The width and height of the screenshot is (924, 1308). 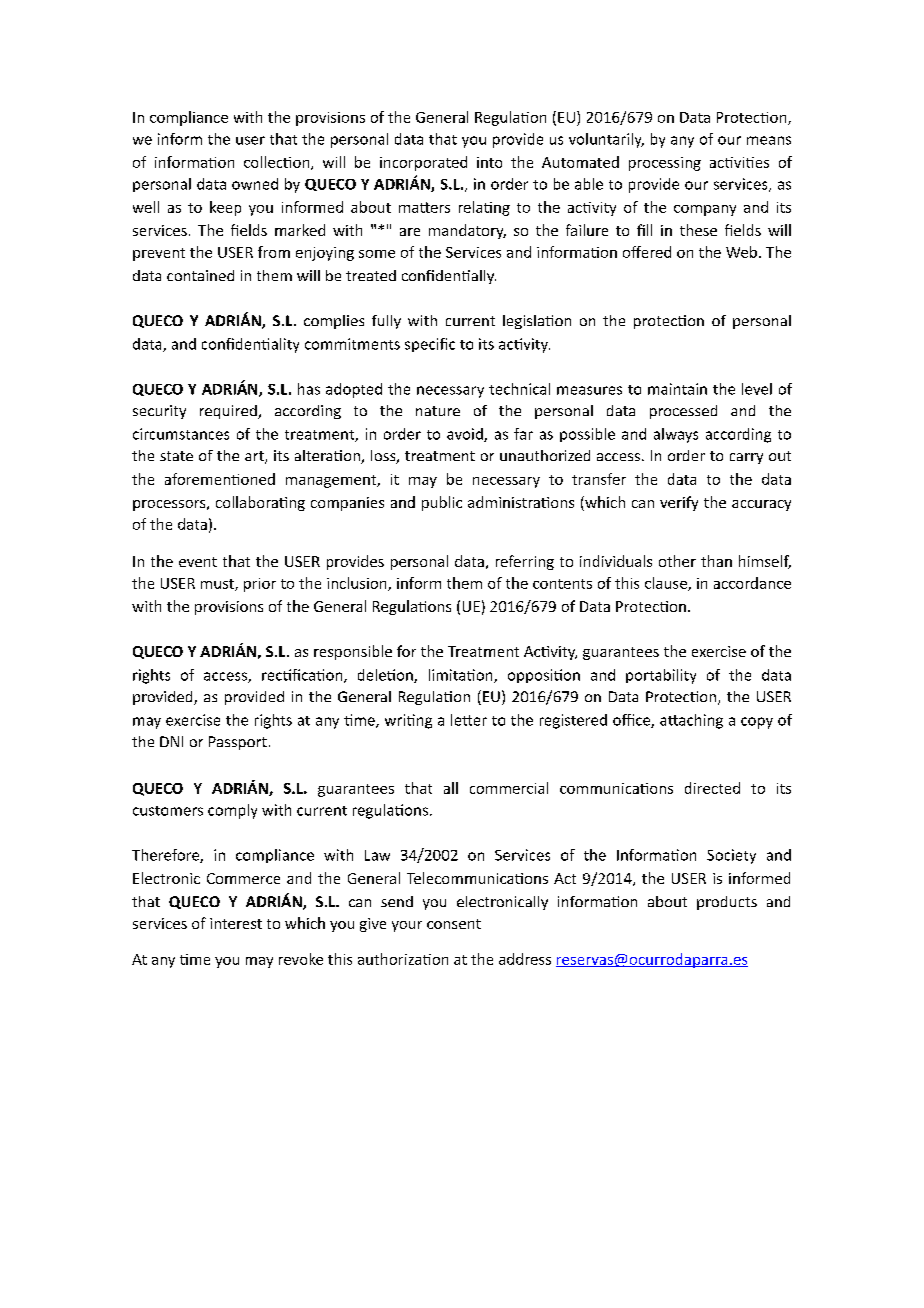 What do you see at coordinates (677, 389) in the screenshot?
I see `maintain` at bounding box center [677, 389].
